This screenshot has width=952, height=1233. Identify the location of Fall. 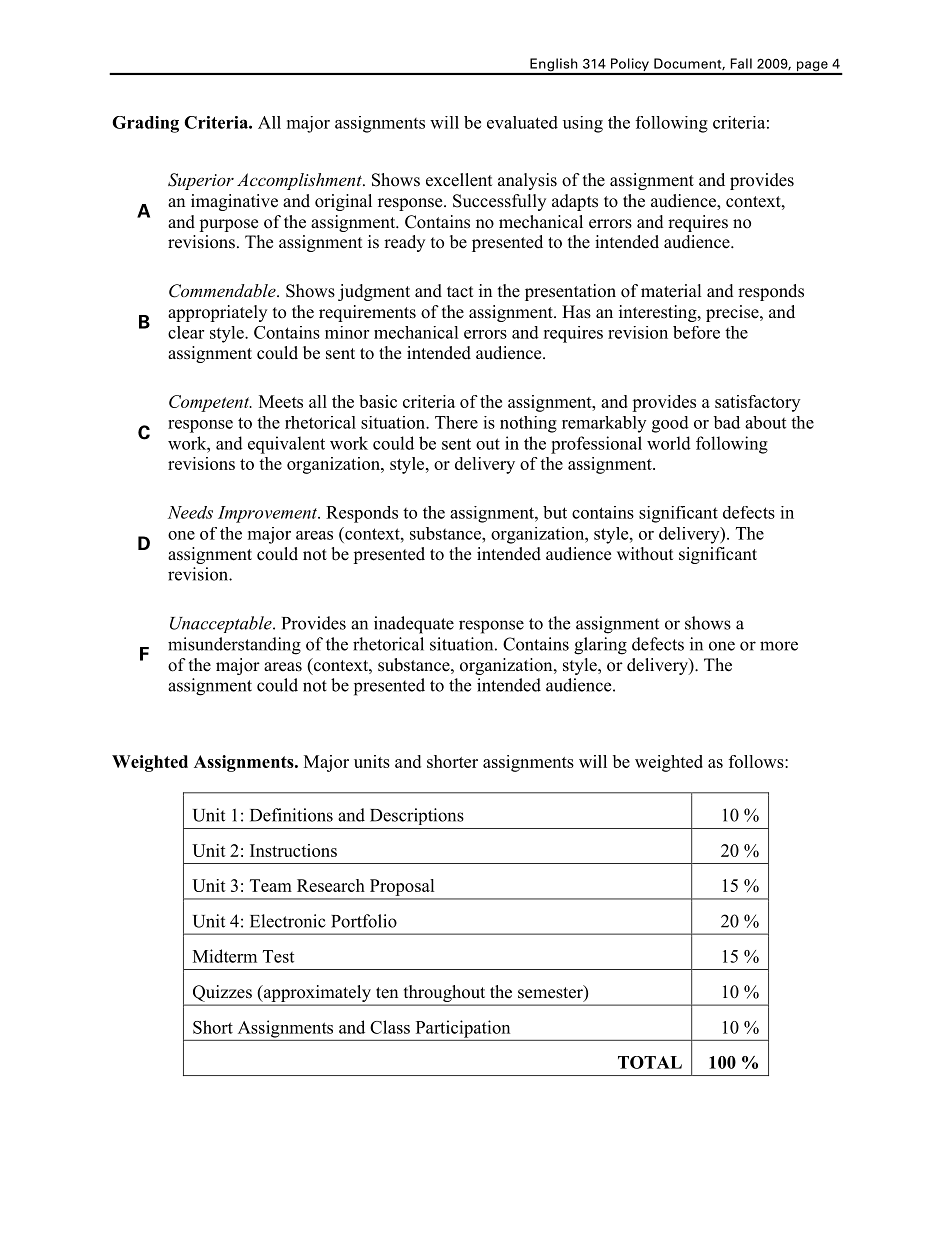
(741, 63).
